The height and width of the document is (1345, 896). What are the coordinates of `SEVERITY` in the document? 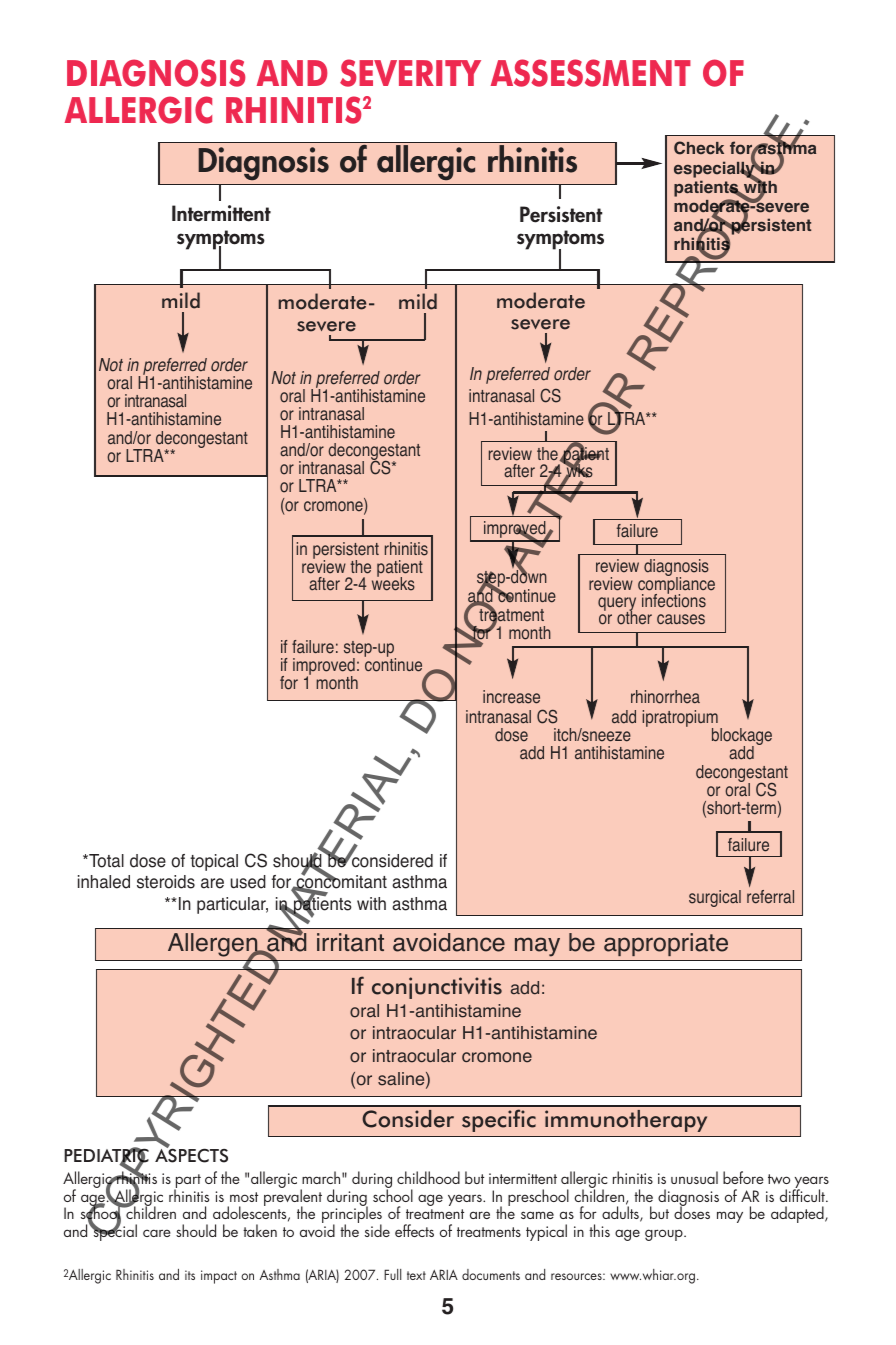 It's located at (410, 73).
